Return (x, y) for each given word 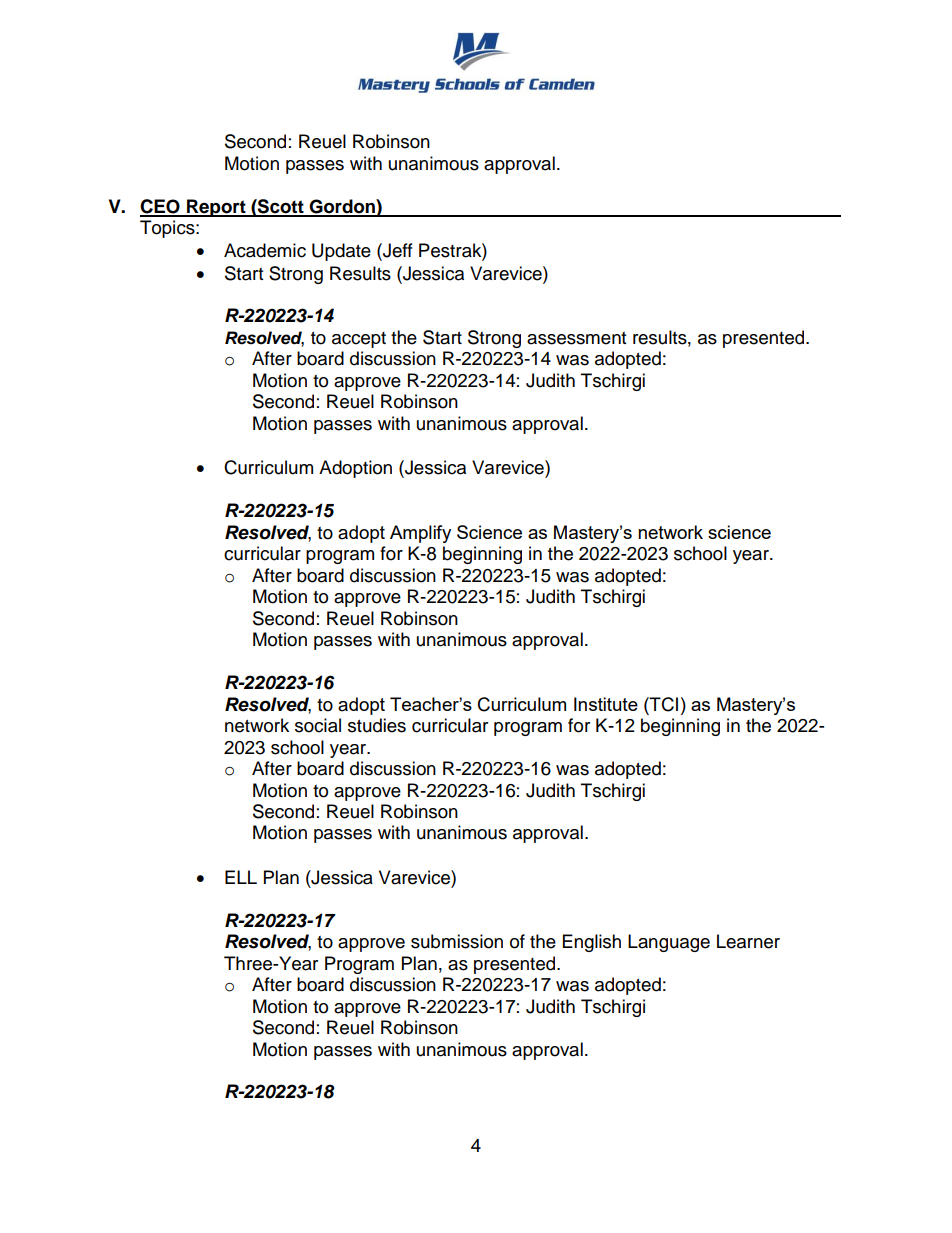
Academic (265, 250)
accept (359, 340)
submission (457, 941)
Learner (748, 941)
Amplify (420, 534)
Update (341, 252)
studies (377, 725)
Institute (606, 704)
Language (669, 943)
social (318, 725)
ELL (241, 877)
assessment (576, 338)
